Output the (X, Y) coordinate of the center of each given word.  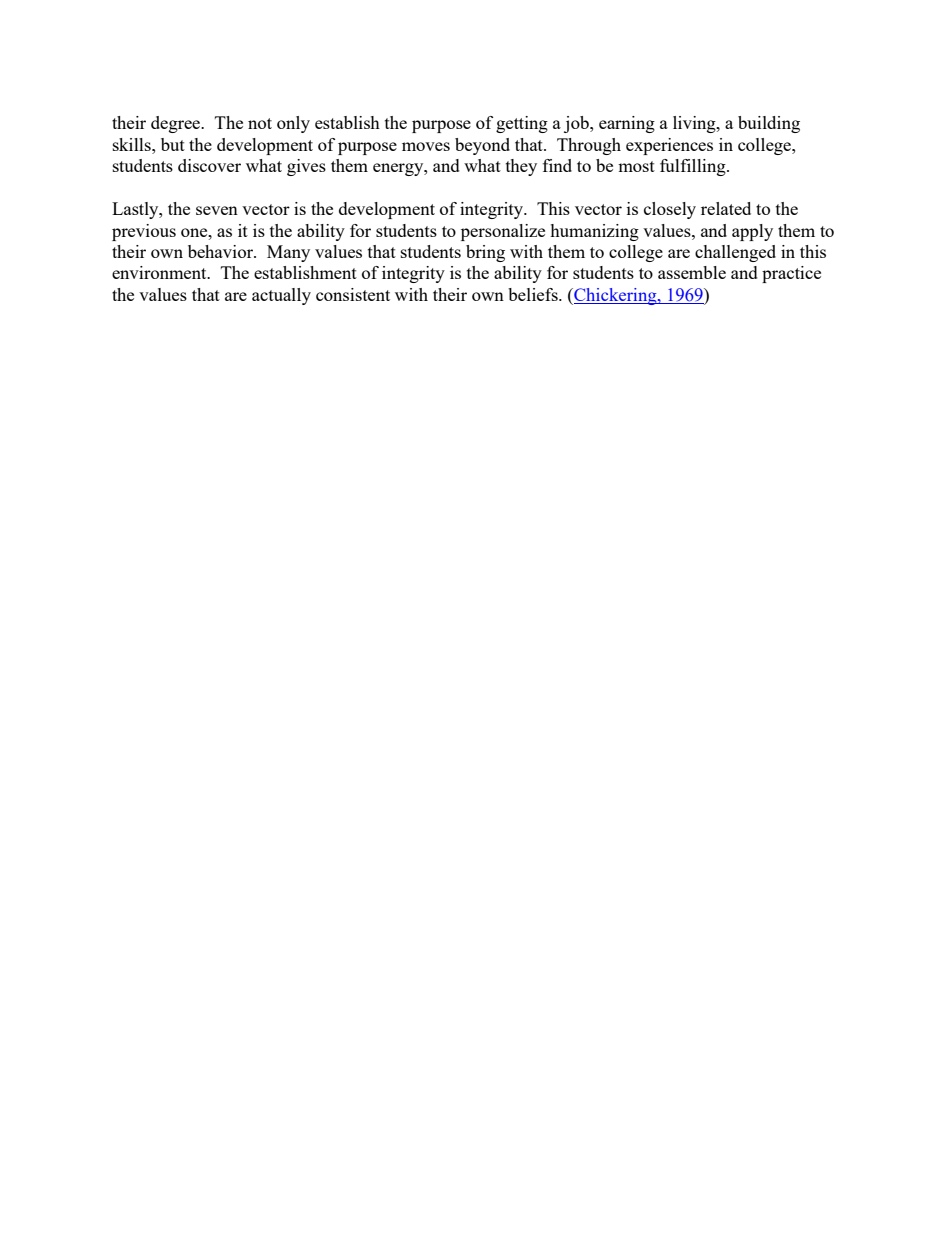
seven (217, 210)
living (695, 124)
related (726, 208)
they (521, 167)
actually (281, 296)
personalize (503, 232)
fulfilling (694, 167)
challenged (735, 253)
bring (485, 253)
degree (177, 124)
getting (522, 124)
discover (209, 165)
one (195, 232)
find (557, 165)
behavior (222, 251)
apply (752, 232)
